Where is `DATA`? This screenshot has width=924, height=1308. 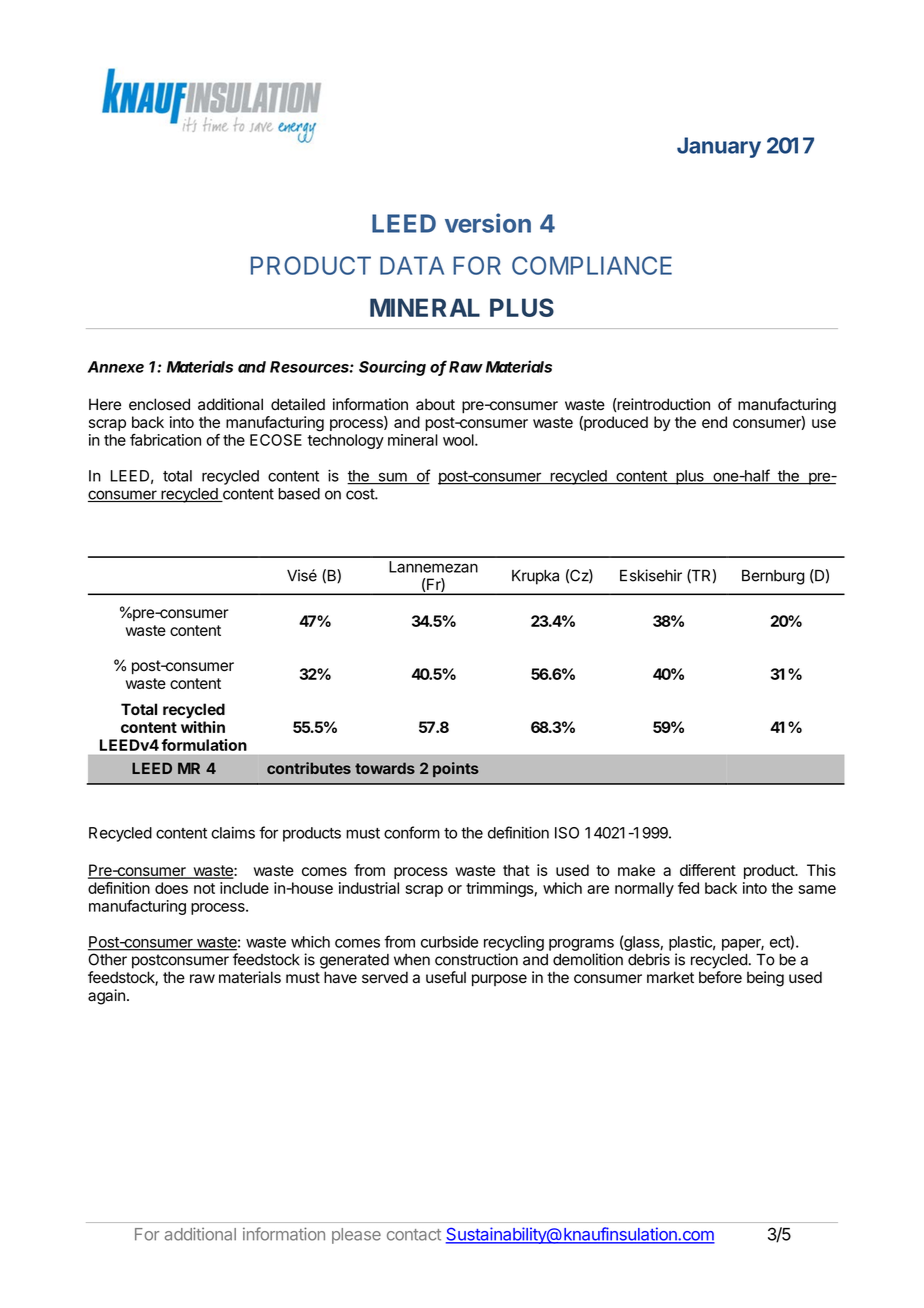 DATA is located at coordinates (412, 265).
